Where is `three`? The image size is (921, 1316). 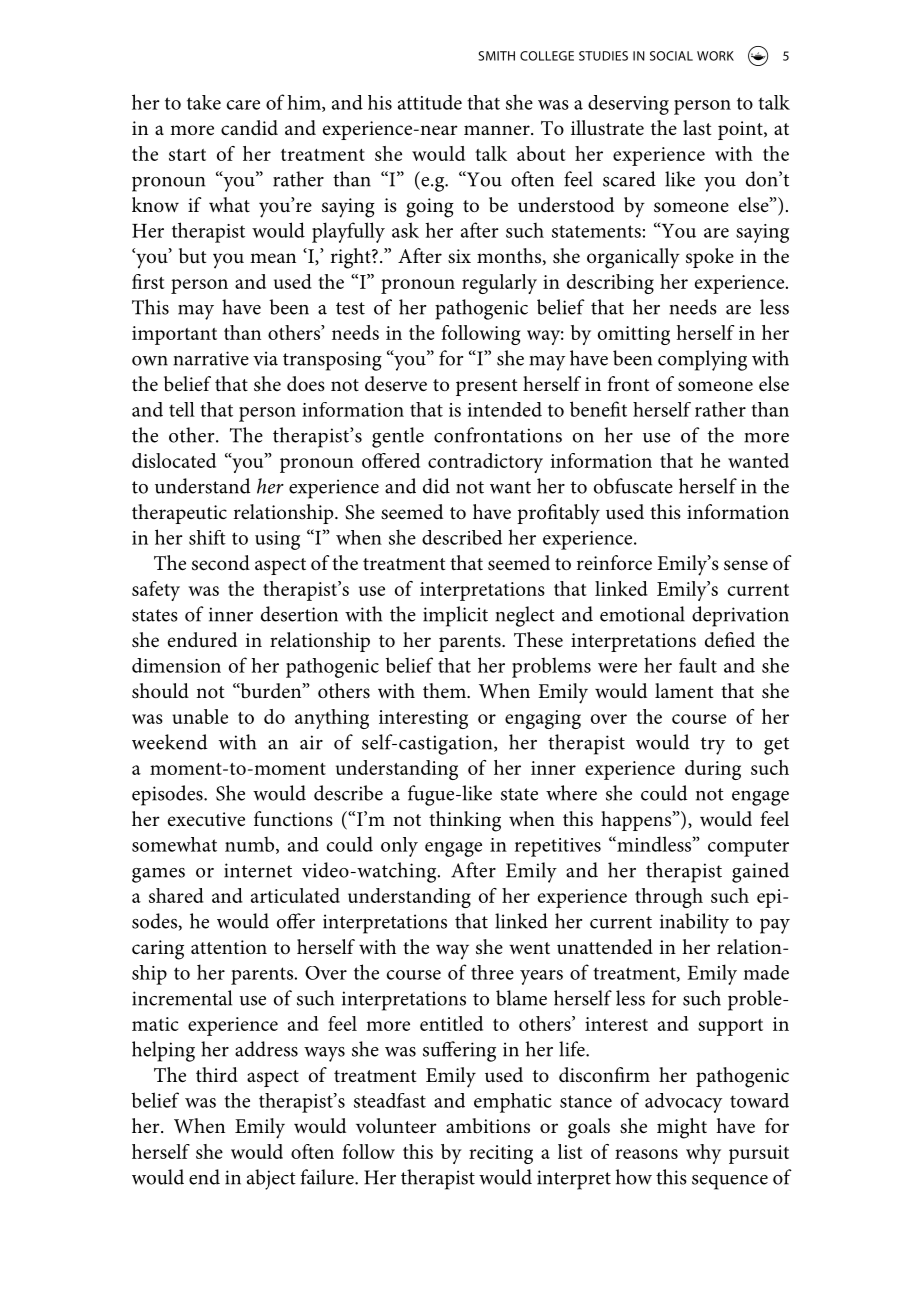
three is located at coordinates (492, 972).
